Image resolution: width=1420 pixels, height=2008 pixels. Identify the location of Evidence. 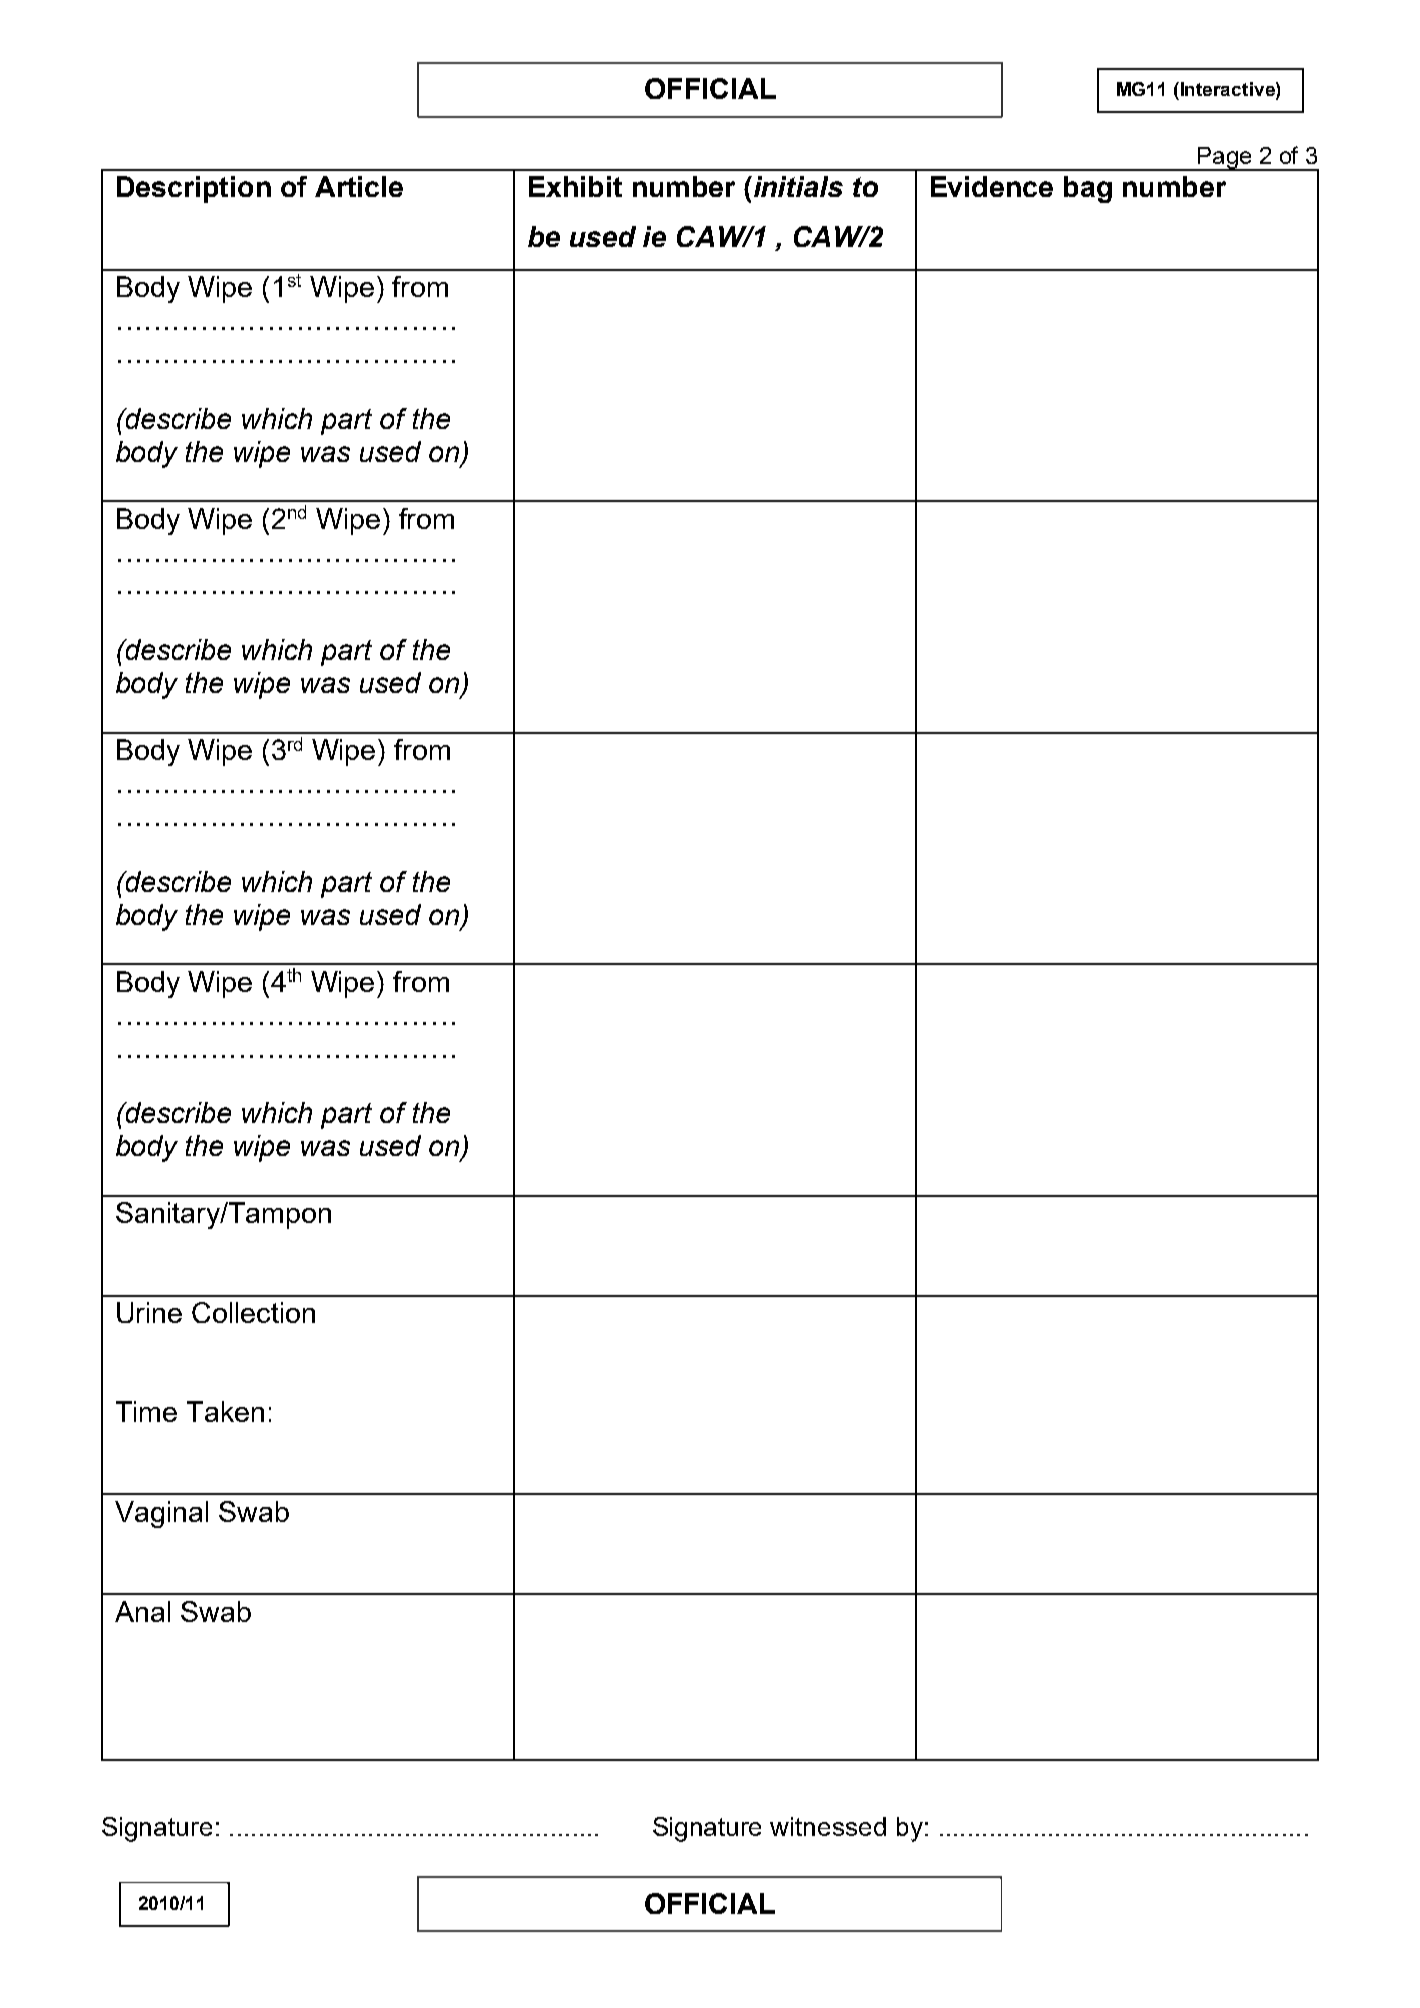
(992, 186).
